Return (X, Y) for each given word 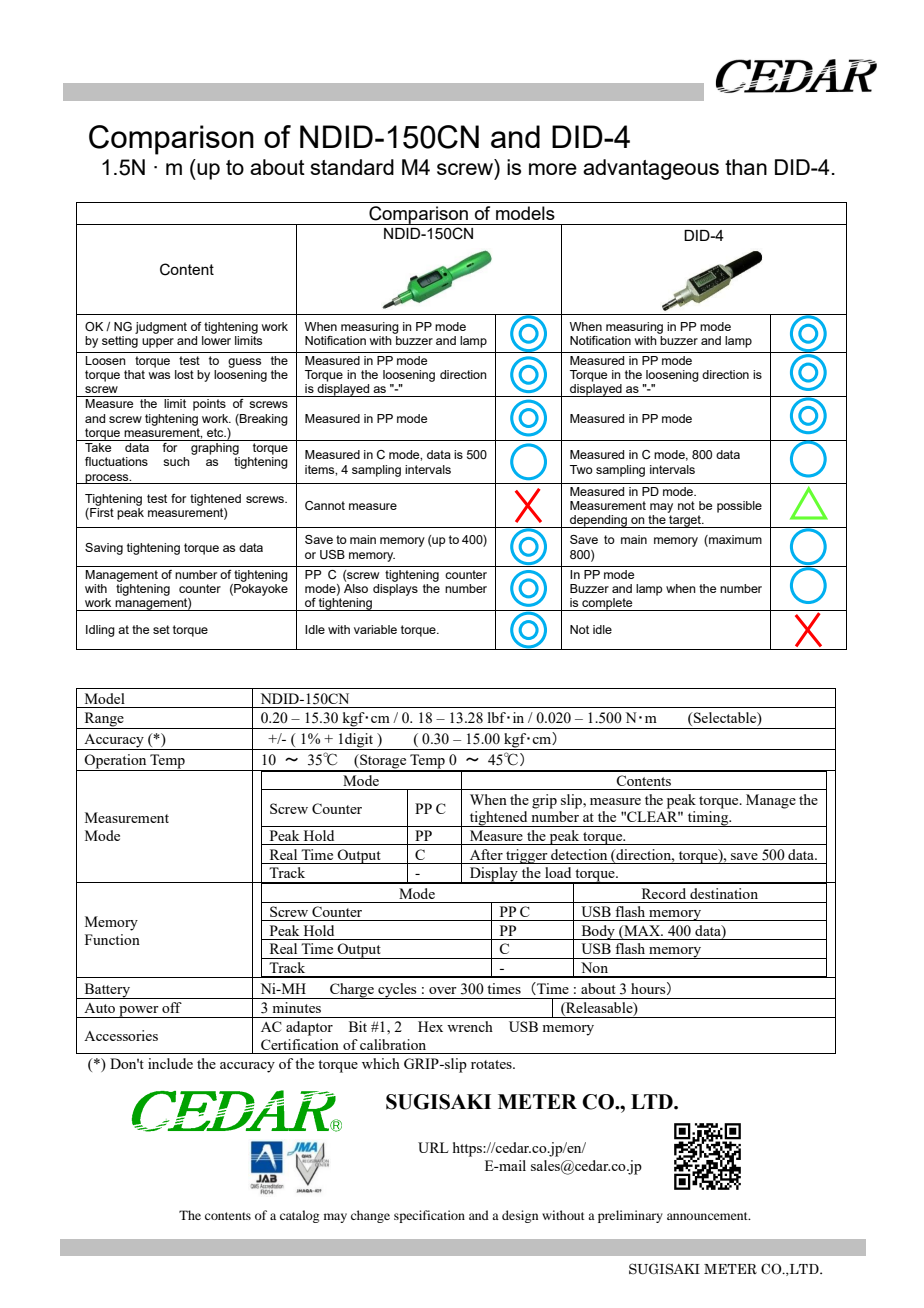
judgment (161, 328)
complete (607, 604)
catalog (299, 1216)
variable (375, 629)
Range (104, 720)
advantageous (651, 169)
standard (352, 167)
